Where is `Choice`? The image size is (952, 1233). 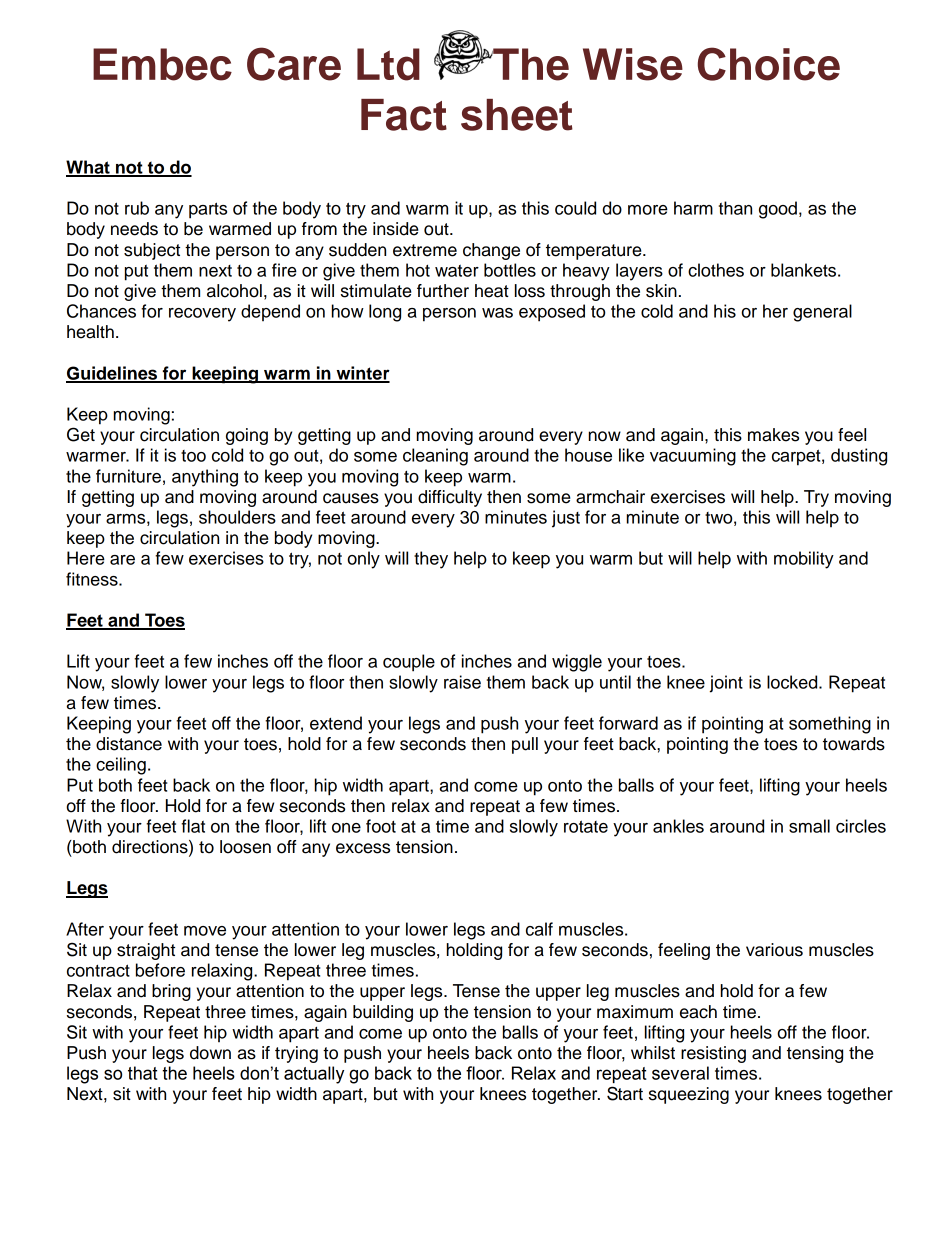 Choice is located at coordinates (769, 64).
